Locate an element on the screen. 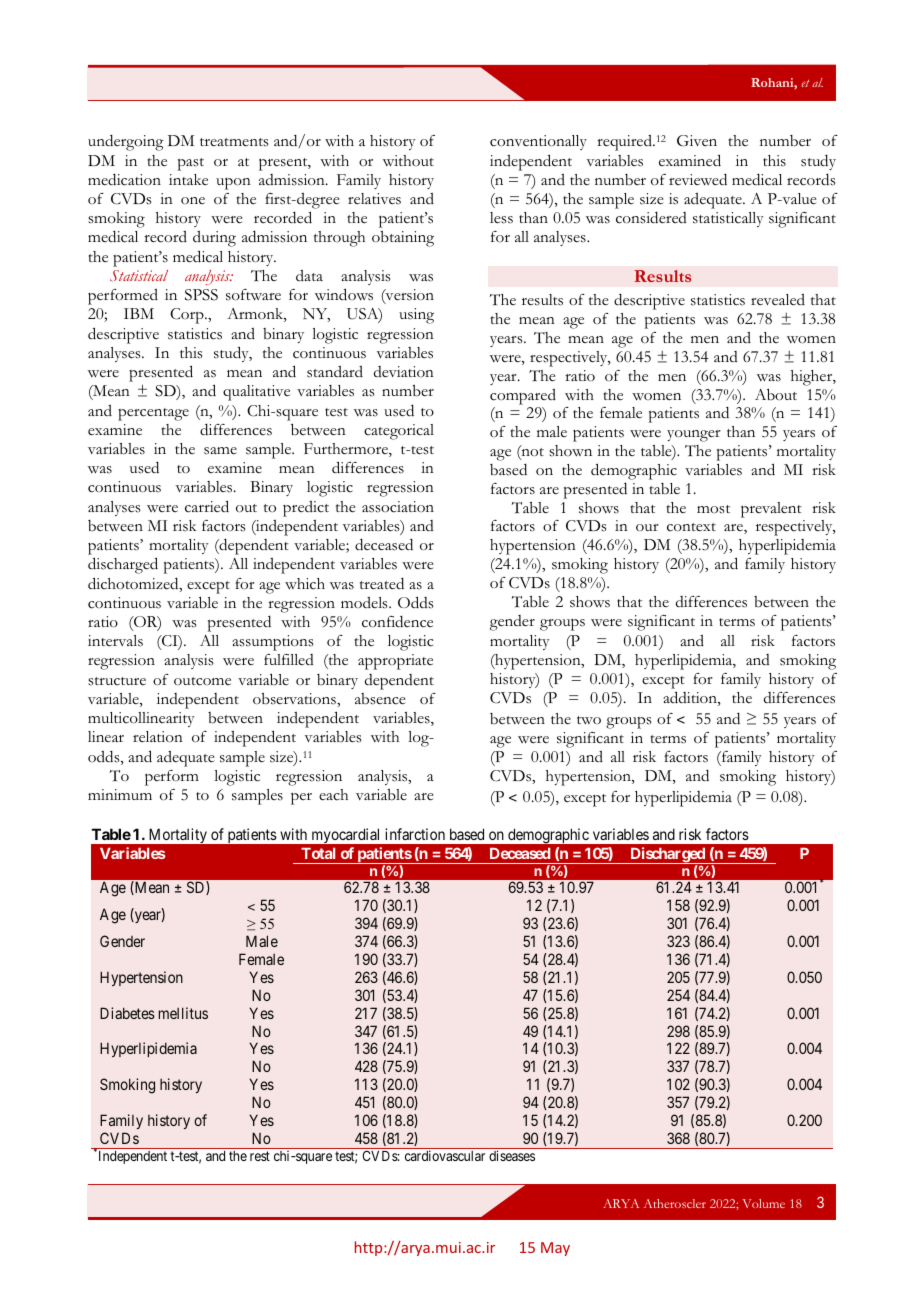  outcome is located at coordinates (202, 681).
